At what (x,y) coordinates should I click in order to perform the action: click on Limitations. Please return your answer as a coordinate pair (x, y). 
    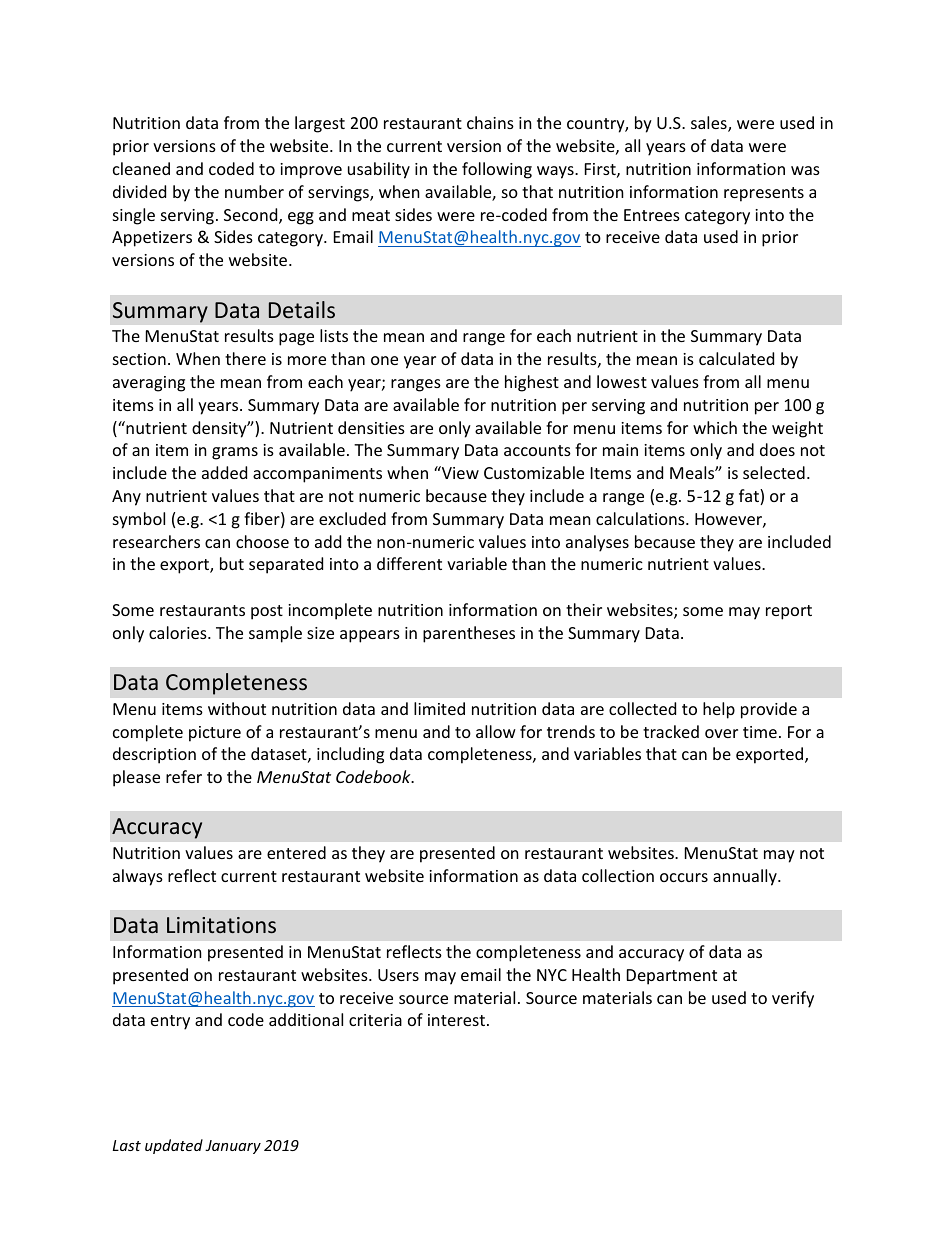
    Looking at the image, I should click on (221, 925).
